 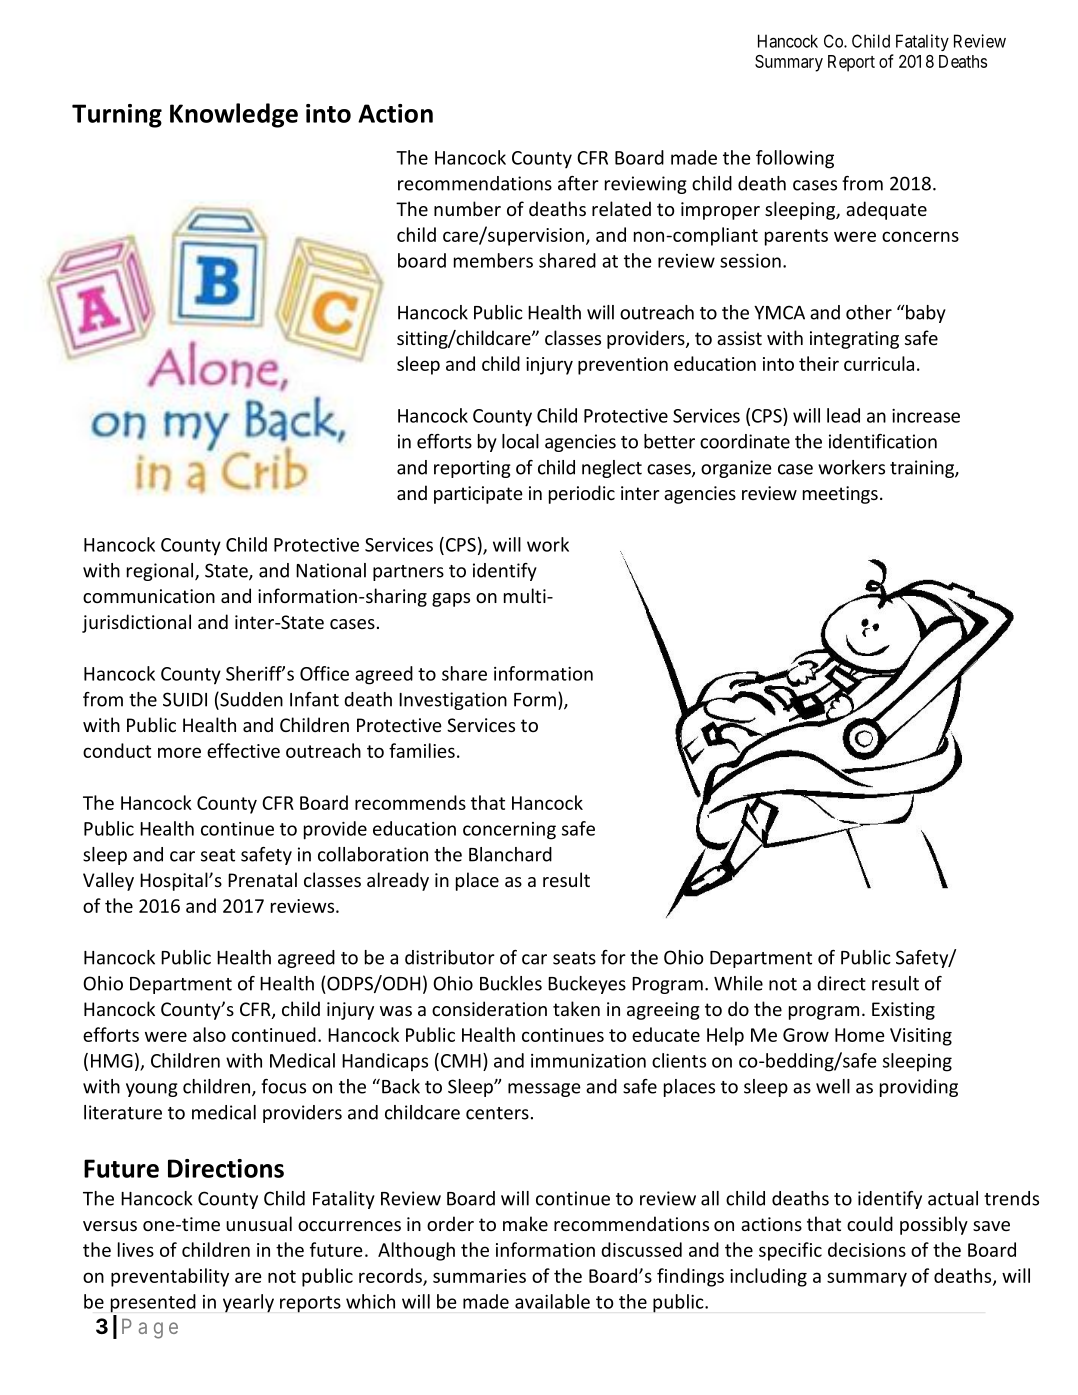 What do you see at coordinates (867, 1249) in the screenshot?
I see `decisions` at bounding box center [867, 1249].
